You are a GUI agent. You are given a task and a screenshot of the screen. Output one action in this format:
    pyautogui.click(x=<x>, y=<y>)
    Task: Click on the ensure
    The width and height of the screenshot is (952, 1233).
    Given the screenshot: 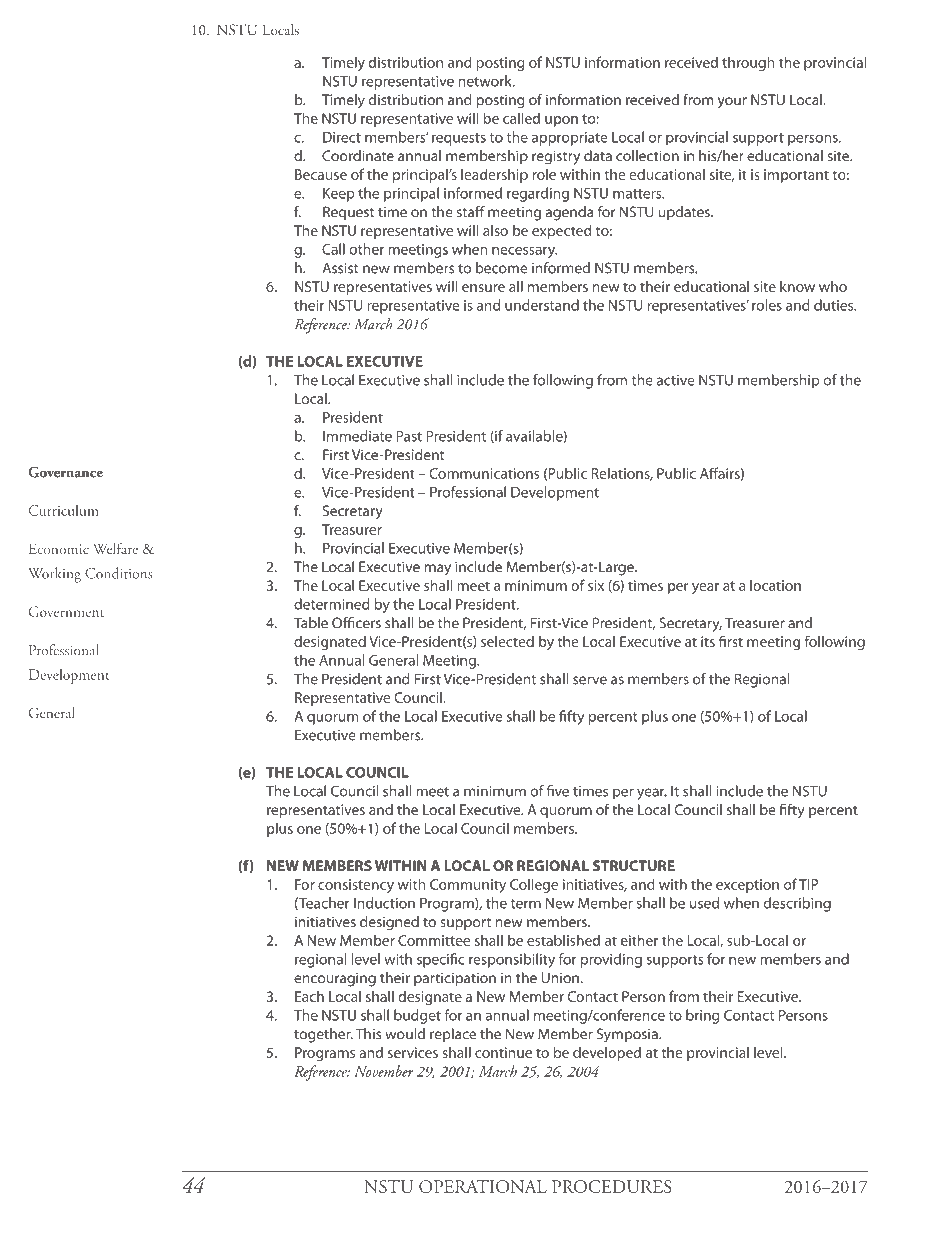 What is the action you would take?
    pyautogui.click(x=483, y=288)
